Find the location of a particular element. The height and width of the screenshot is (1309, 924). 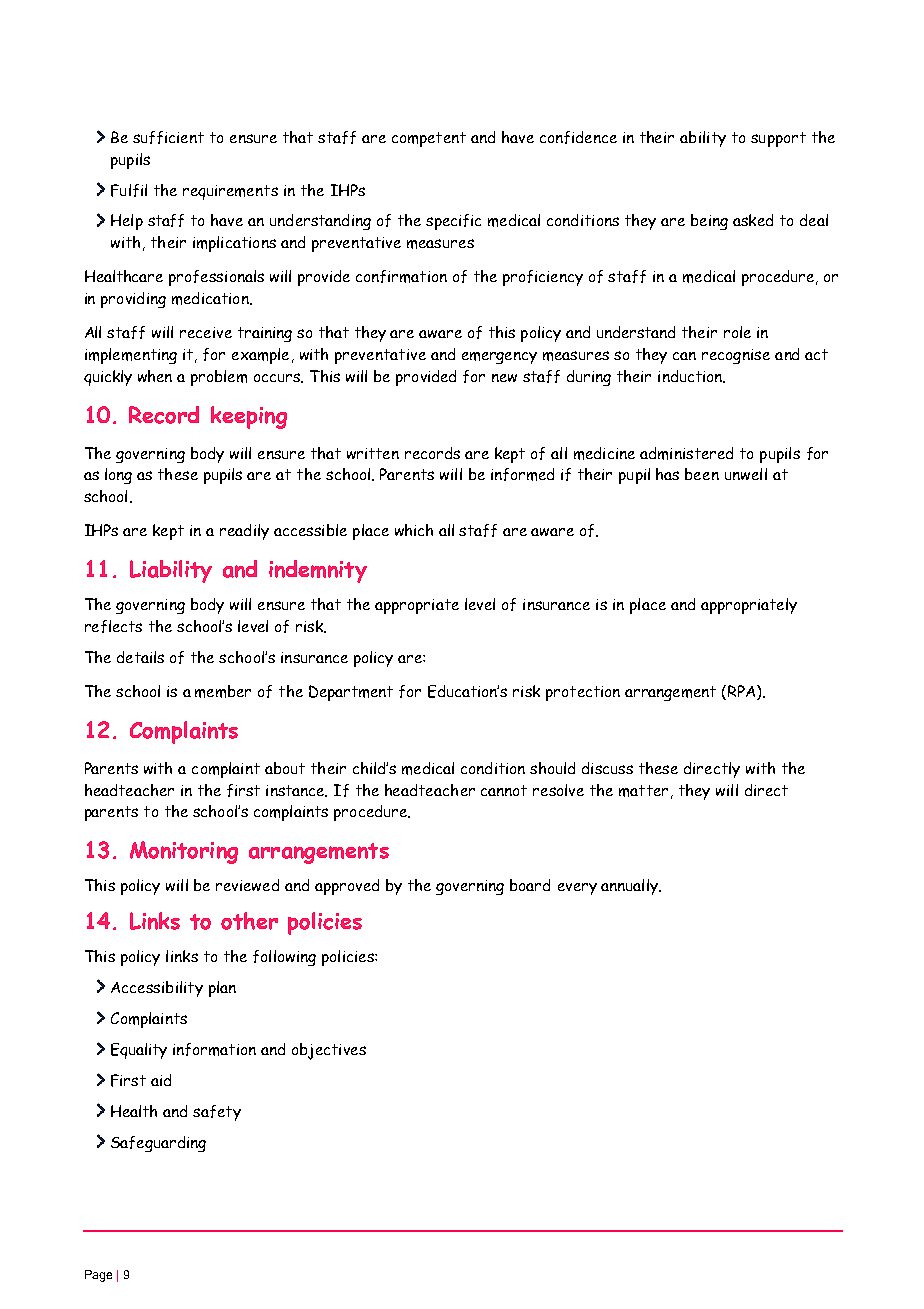

board is located at coordinates (530, 885).
